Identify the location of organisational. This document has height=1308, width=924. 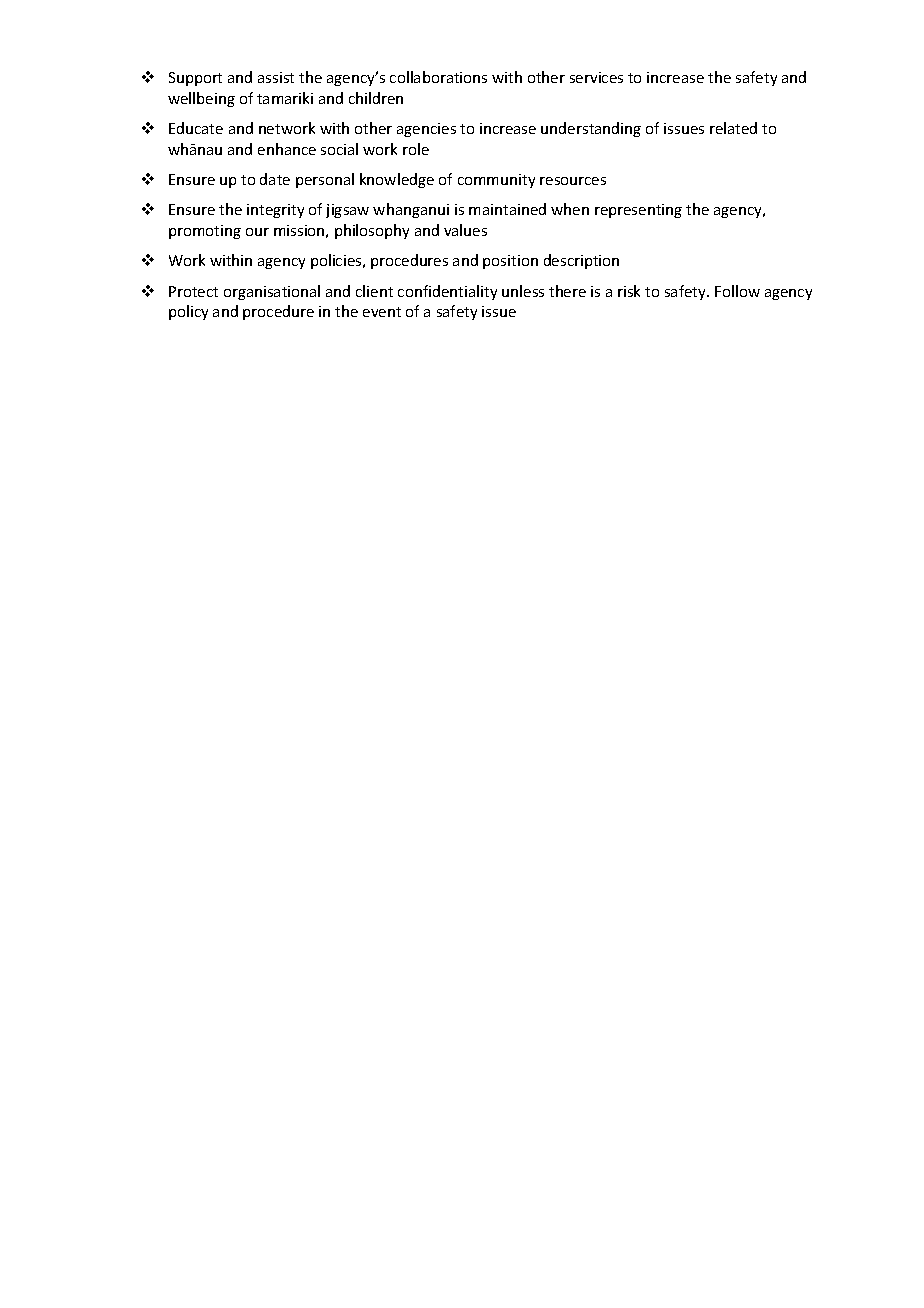
(272, 292).
